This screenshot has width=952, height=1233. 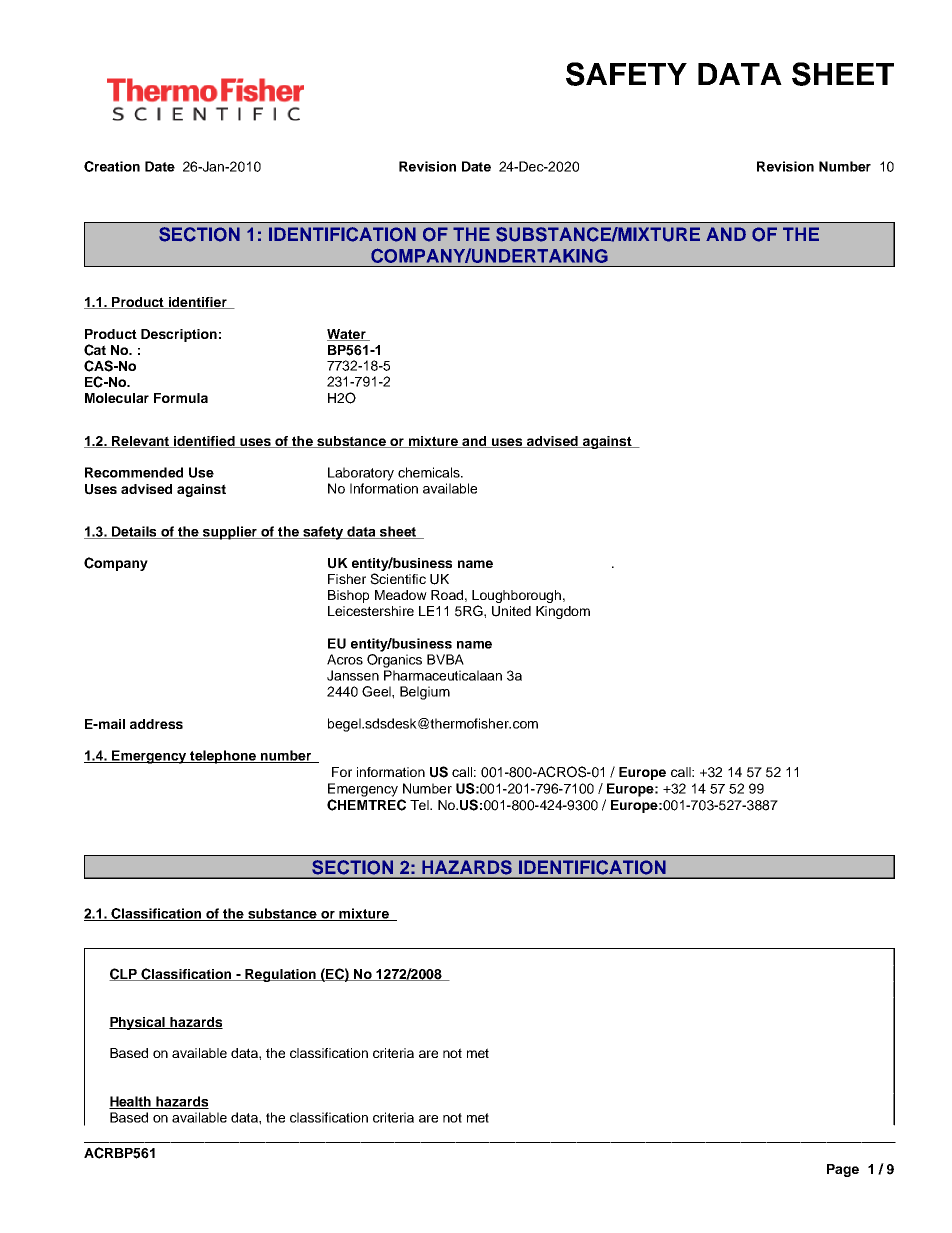 What do you see at coordinates (112, 166) in the screenshot?
I see `Creation` at bounding box center [112, 166].
